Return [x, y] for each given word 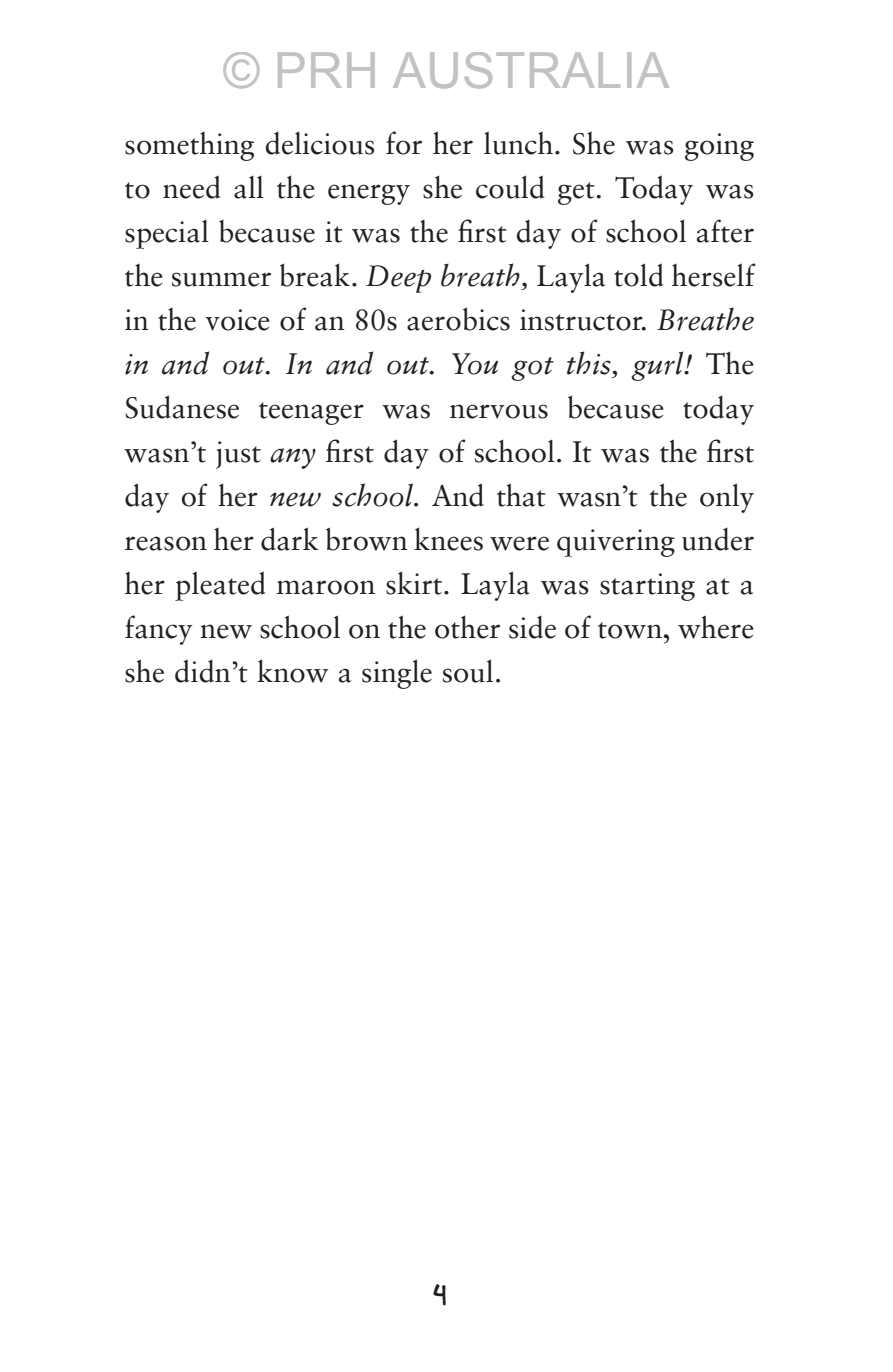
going [719, 147]
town [630, 630]
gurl [658, 366]
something [189, 146]
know [292, 671]
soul [468, 671]
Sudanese [182, 407]
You [475, 364]
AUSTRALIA [531, 70]
